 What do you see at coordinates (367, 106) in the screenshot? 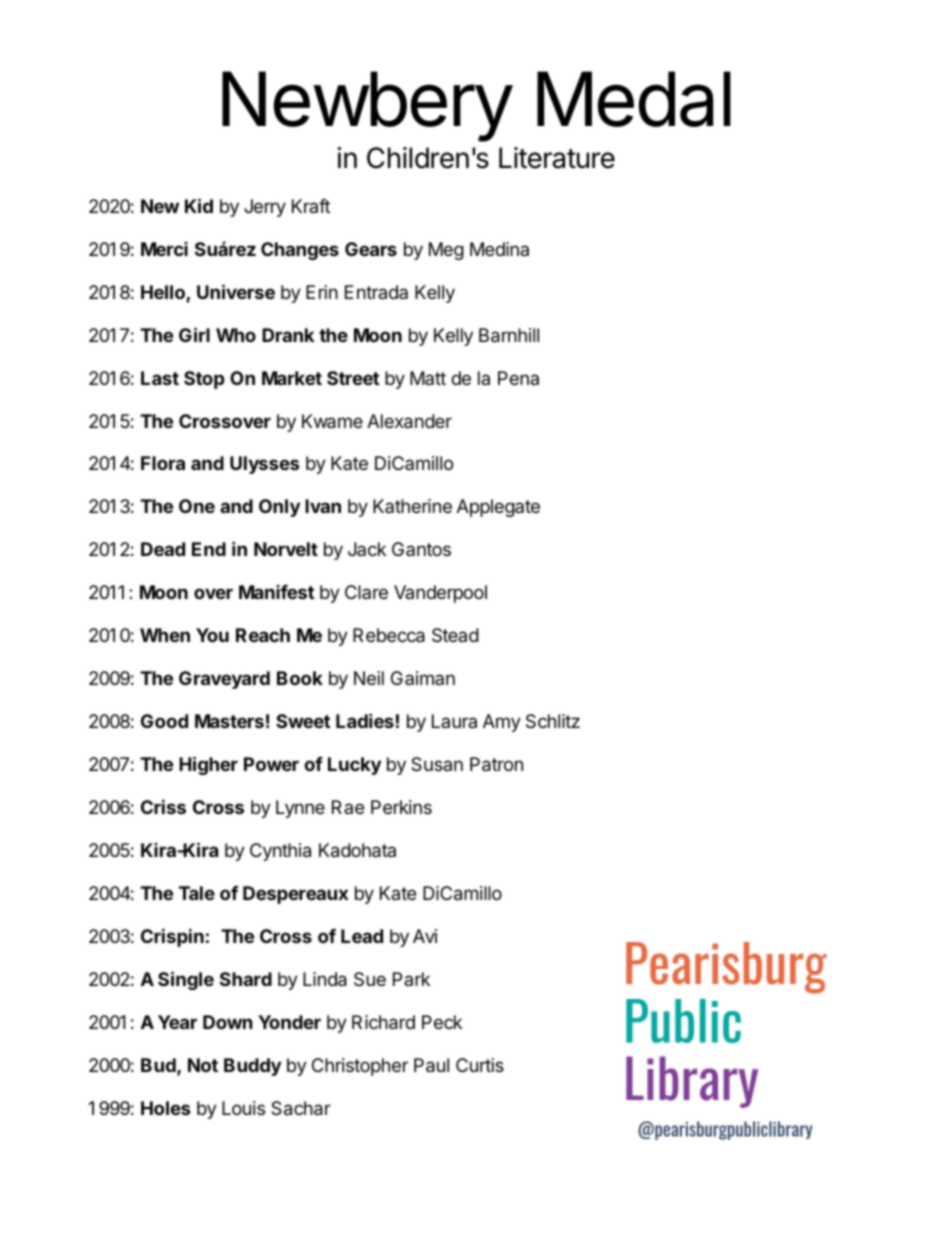
I see `Newbery` at bounding box center [367, 106].
